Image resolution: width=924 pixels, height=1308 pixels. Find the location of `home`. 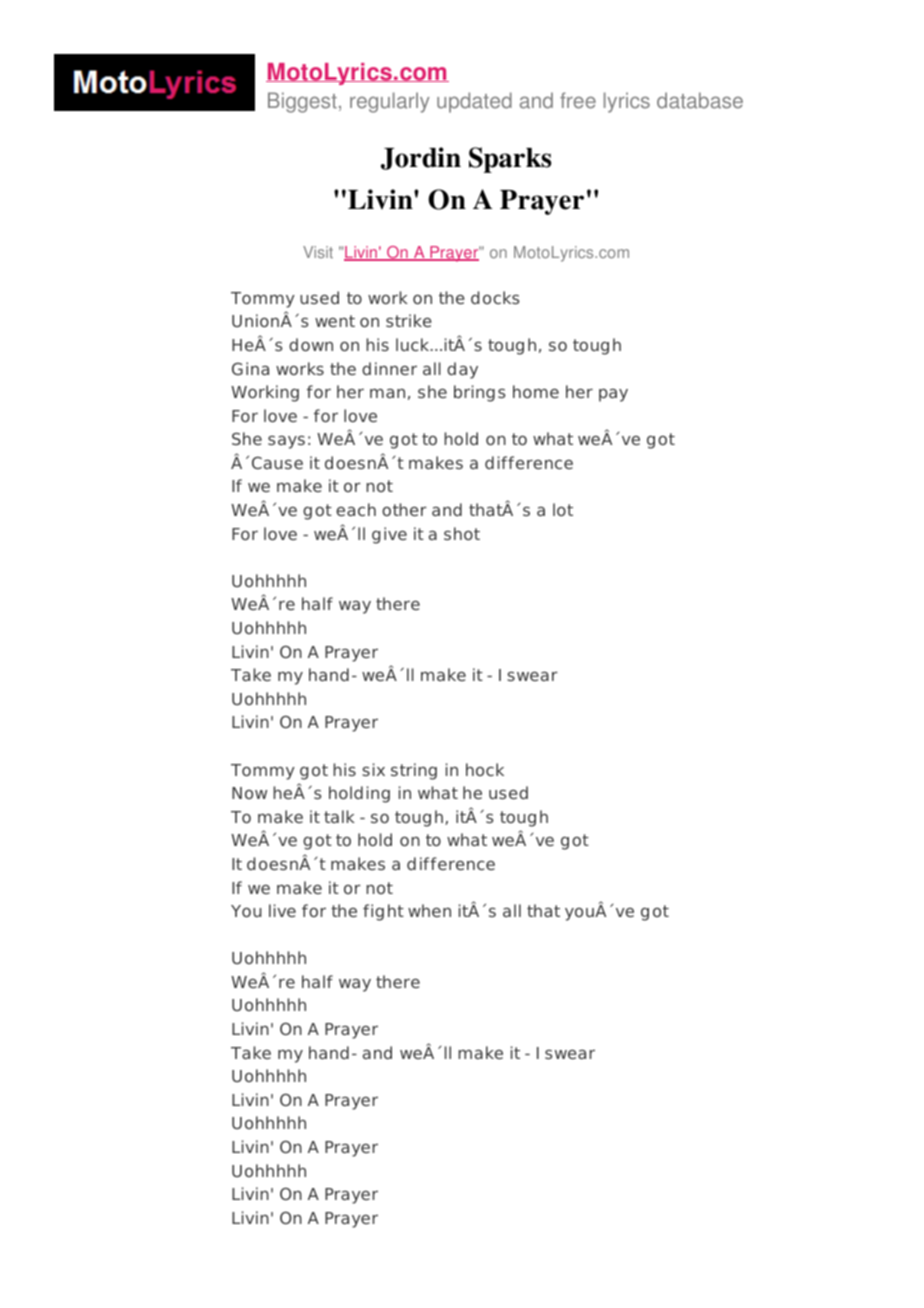

home is located at coordinates (536, 391).
